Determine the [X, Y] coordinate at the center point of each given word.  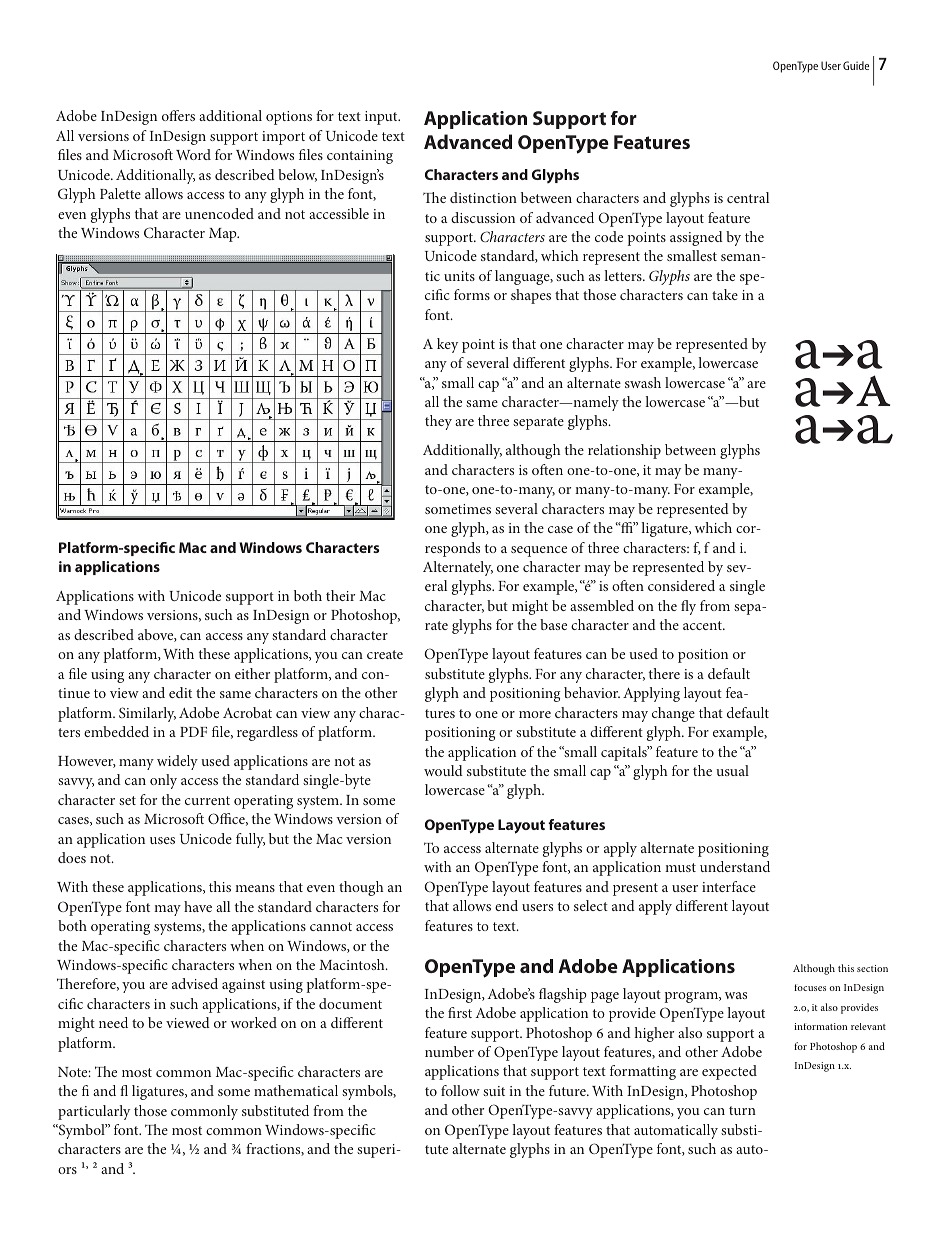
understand [735, 866]
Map [224, 235]
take [725, 294]
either [252, 673]
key [447, 345]
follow [460, 1090]
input [382, 118]
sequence [539, 551]
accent [703, 625]
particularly [94, 1112]
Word [193, 154]
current [207, 800]
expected [729, 1072]
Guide [856, 65]
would [443, 770]
